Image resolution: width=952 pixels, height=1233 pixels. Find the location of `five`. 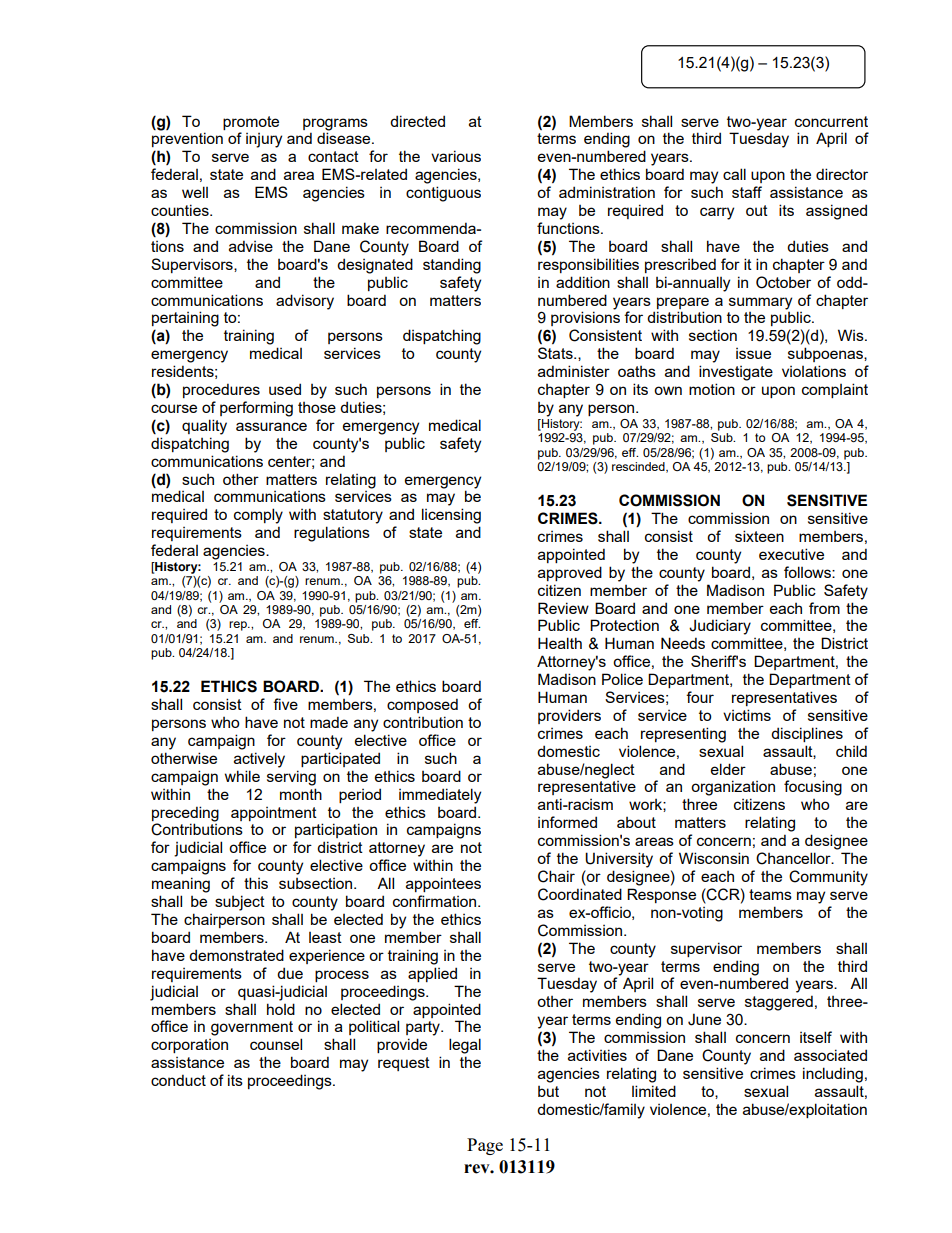

five is located at coordinates (285, 704).
